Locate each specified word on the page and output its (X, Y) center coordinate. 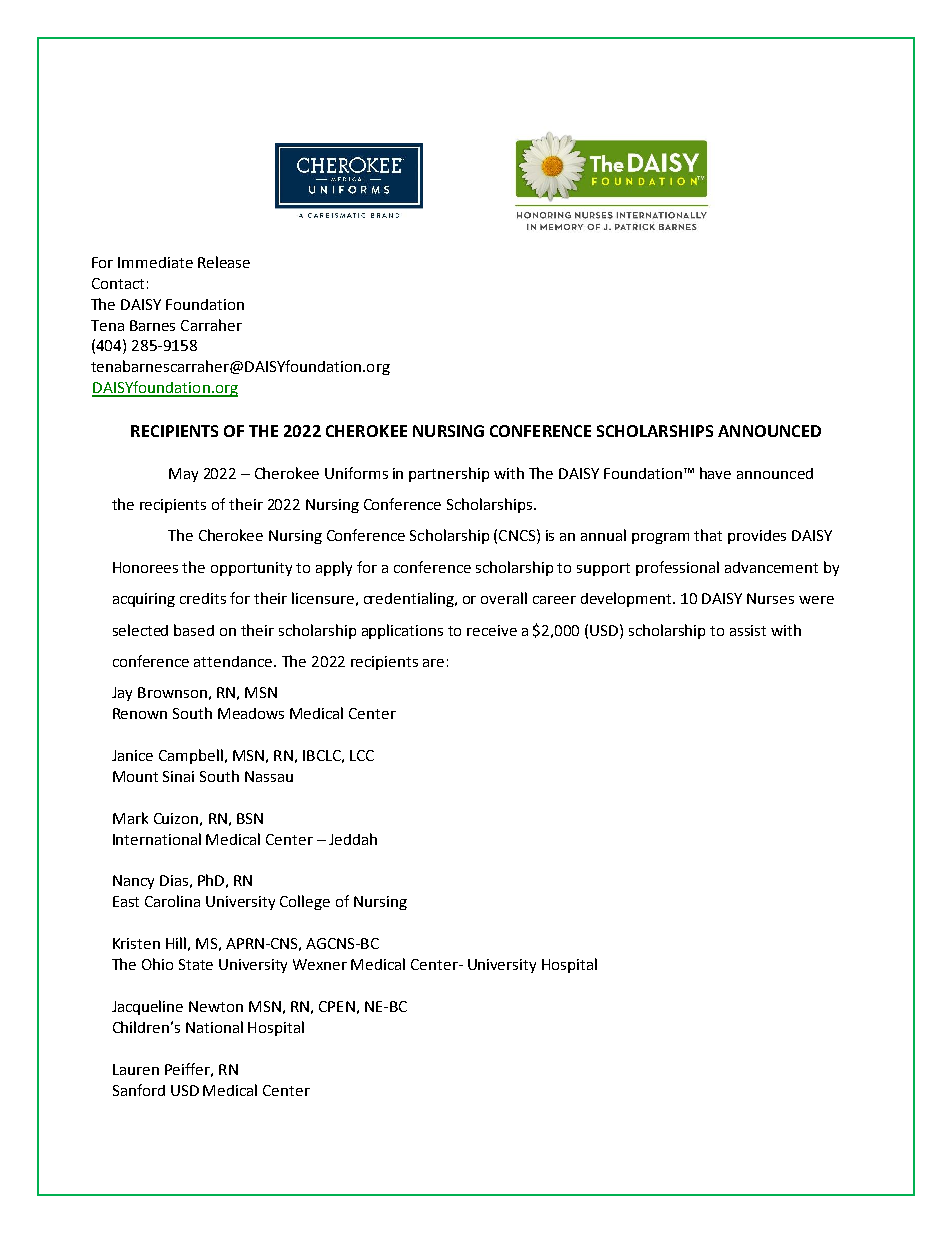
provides (757, 537)
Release (224, 262)
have (715, 473)
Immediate (155, 262)
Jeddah (353, 839)
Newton (216, 1006)
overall (504, 598)
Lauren (136, 1069)
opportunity (251, 569)
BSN (250, 818)
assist (748, 630)
